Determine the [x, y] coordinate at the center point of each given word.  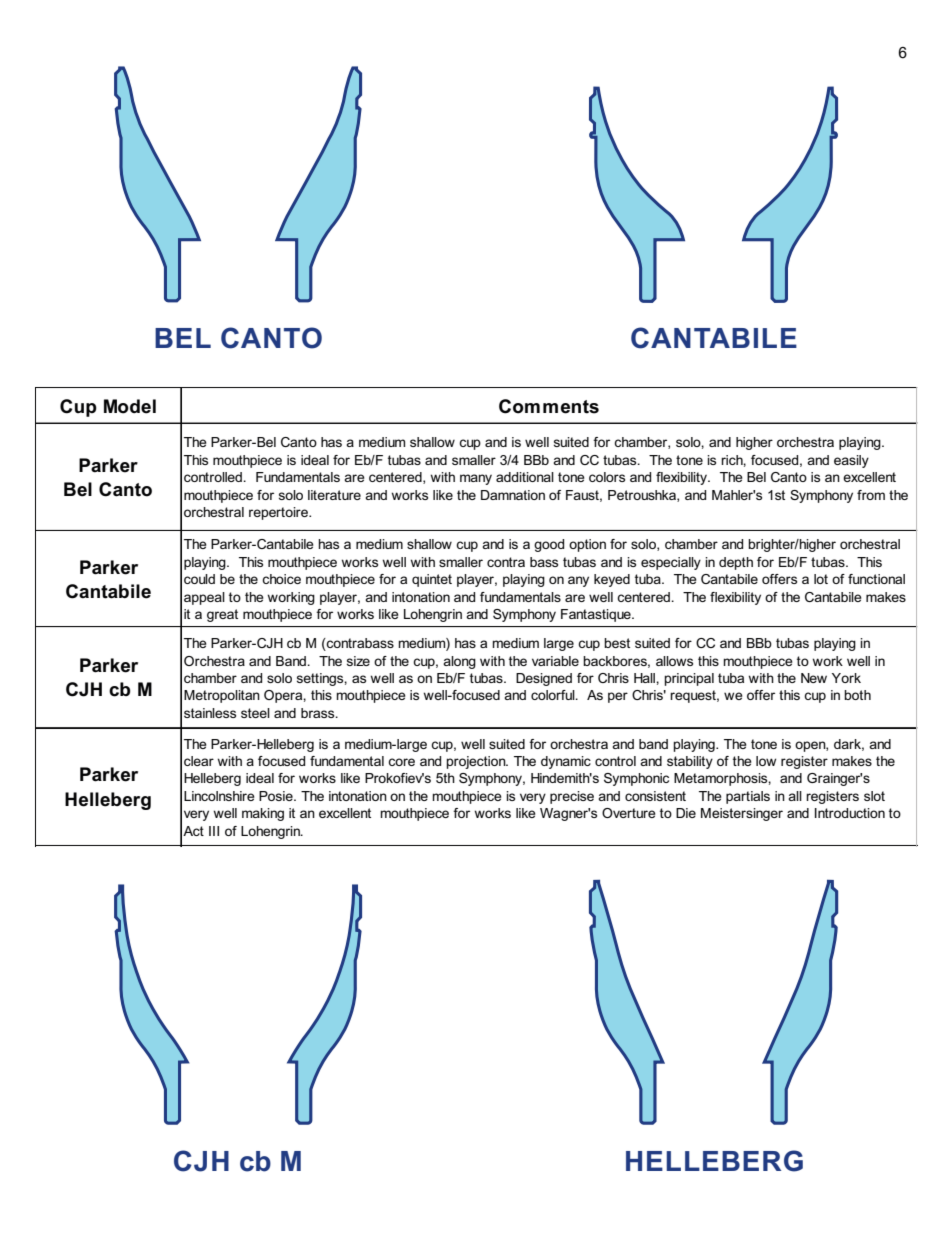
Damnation [513, 495]
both [857, 695]
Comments [549, 406]
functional [876, 579]
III [214, 831]
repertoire [279, 513]
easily [851, 461]
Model [130, 406]
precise [572, 797]
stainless [210, 713]
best [617, 643]
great [222, 615]
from [871, 495]
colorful [554, 695]
